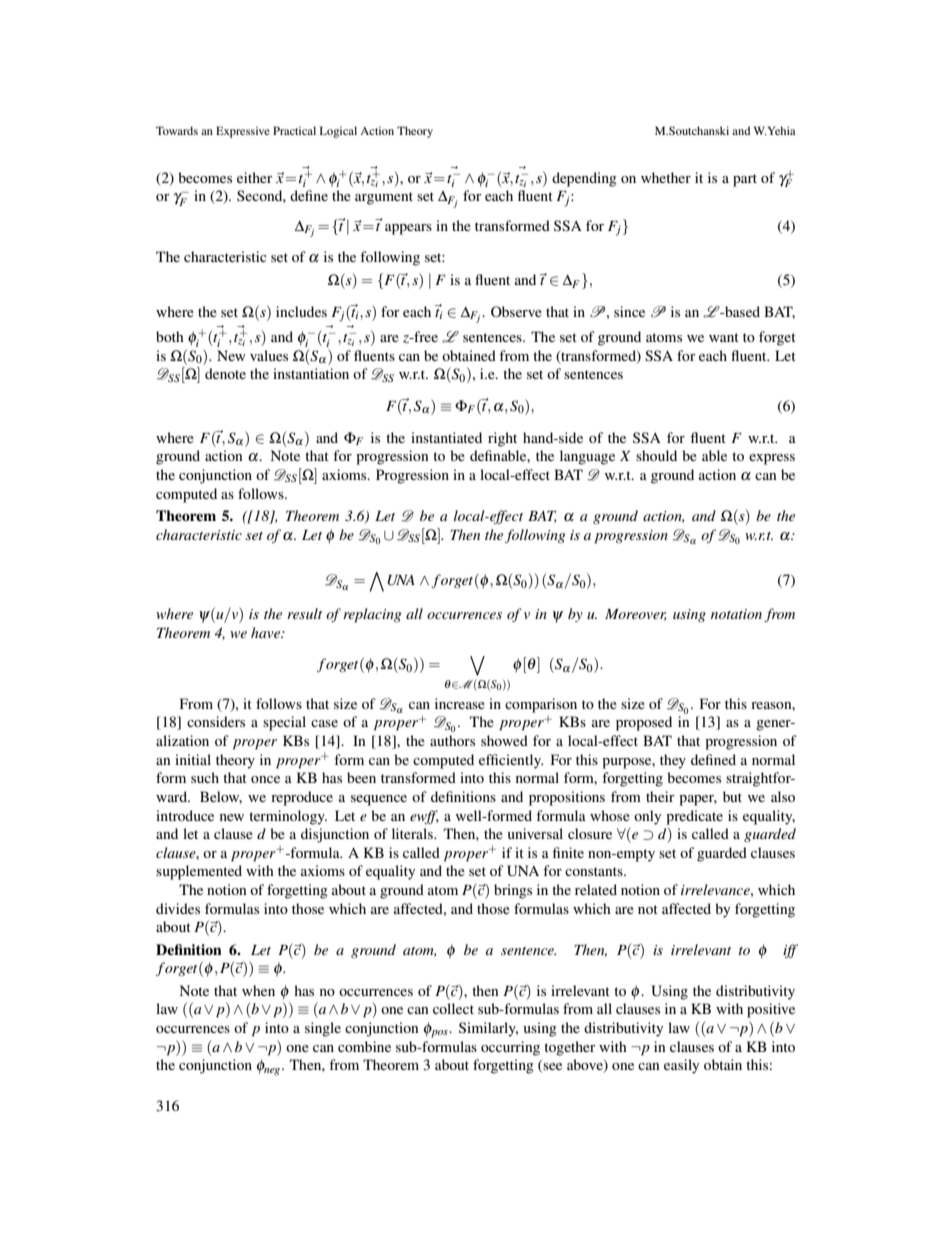  Describe the element at coordinates (258, 990) in the screenshot. I see `when` at that location.
